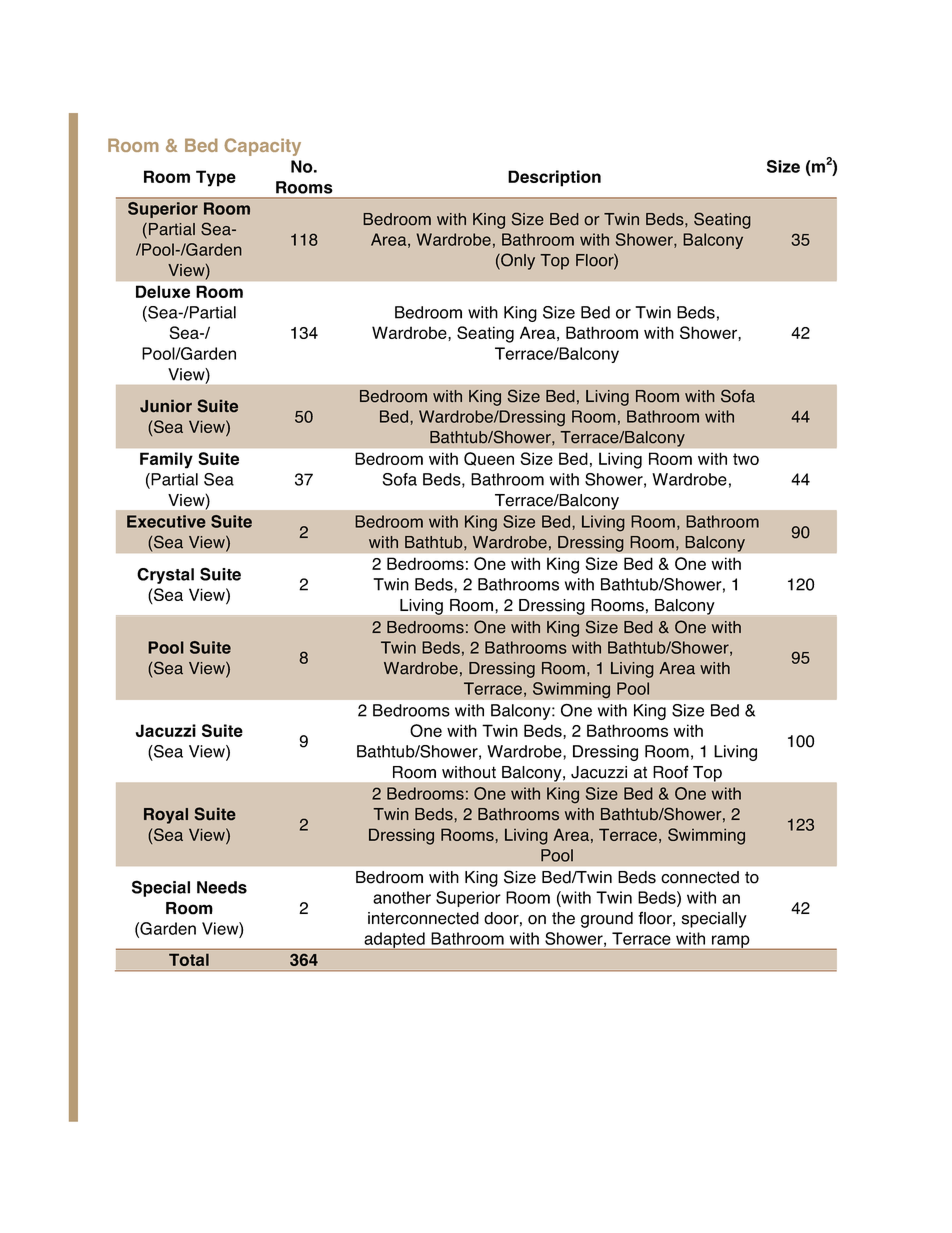 This screenshot has height=1233, width=952. Describe the element at coordinates (489, 459) in the screenshot. I see `Queen` at that location.
